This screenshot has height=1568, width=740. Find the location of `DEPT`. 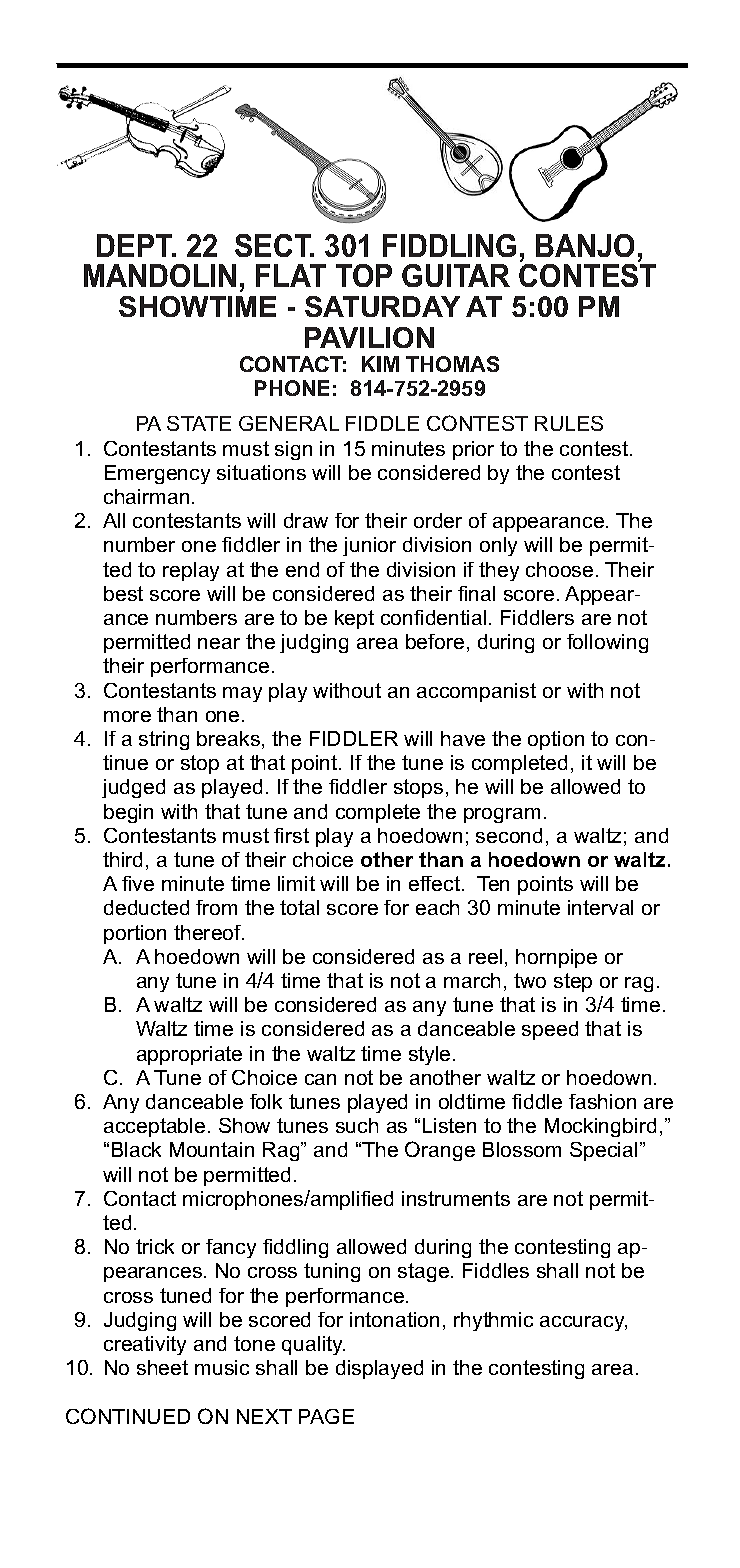

DEPT is located at coordinates (136, 245).
